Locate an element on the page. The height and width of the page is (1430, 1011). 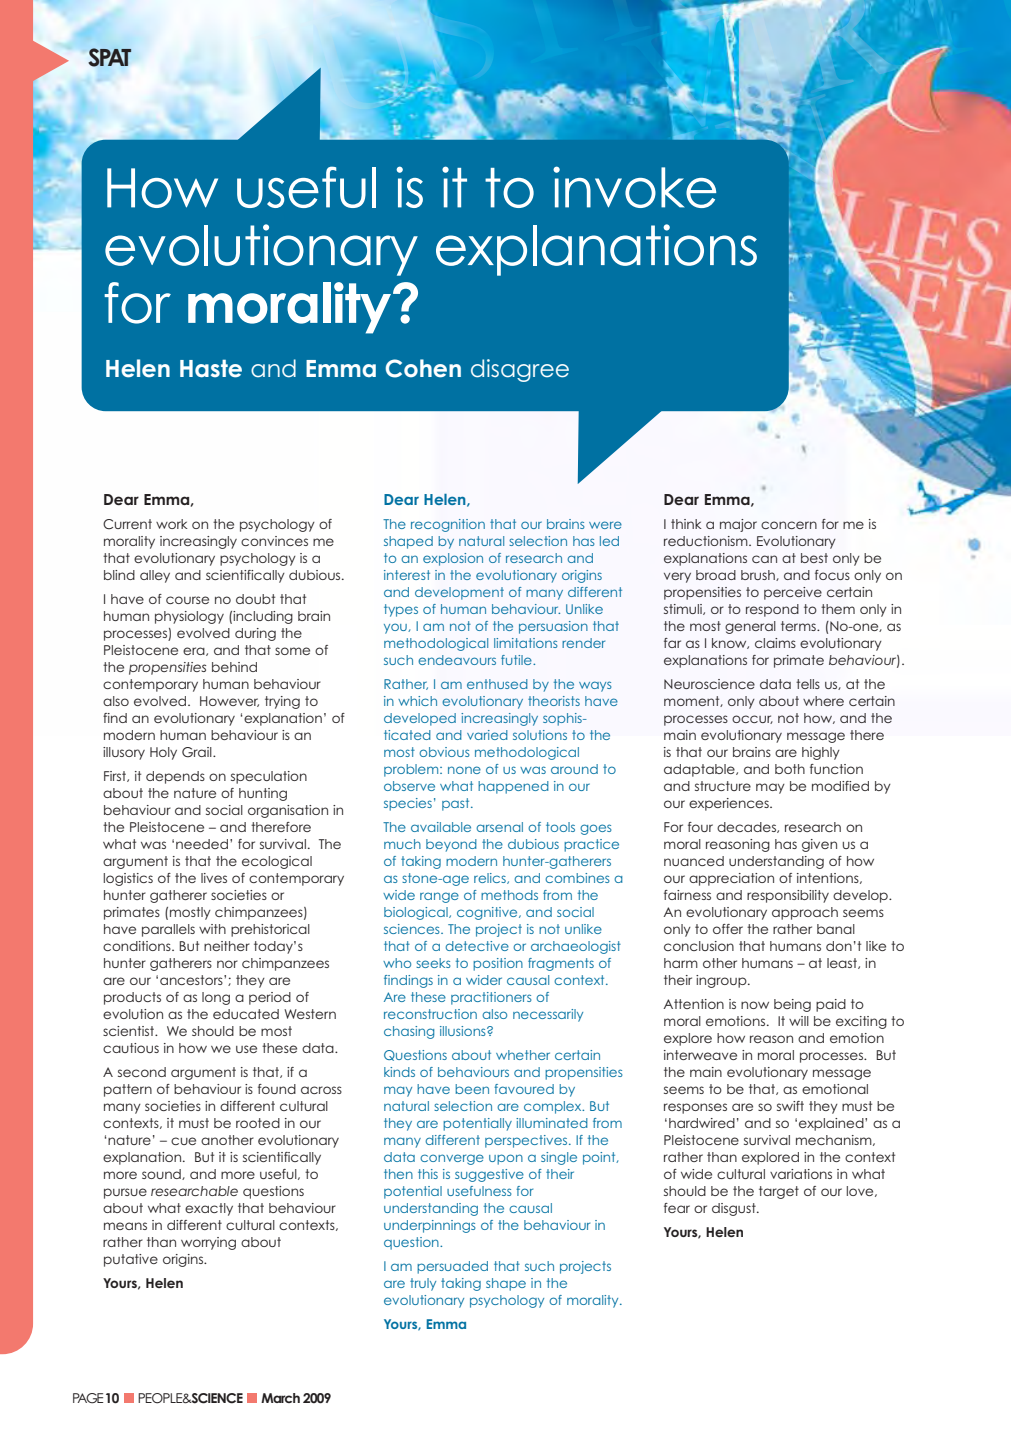
respond is located at coordinates (772, 610).
